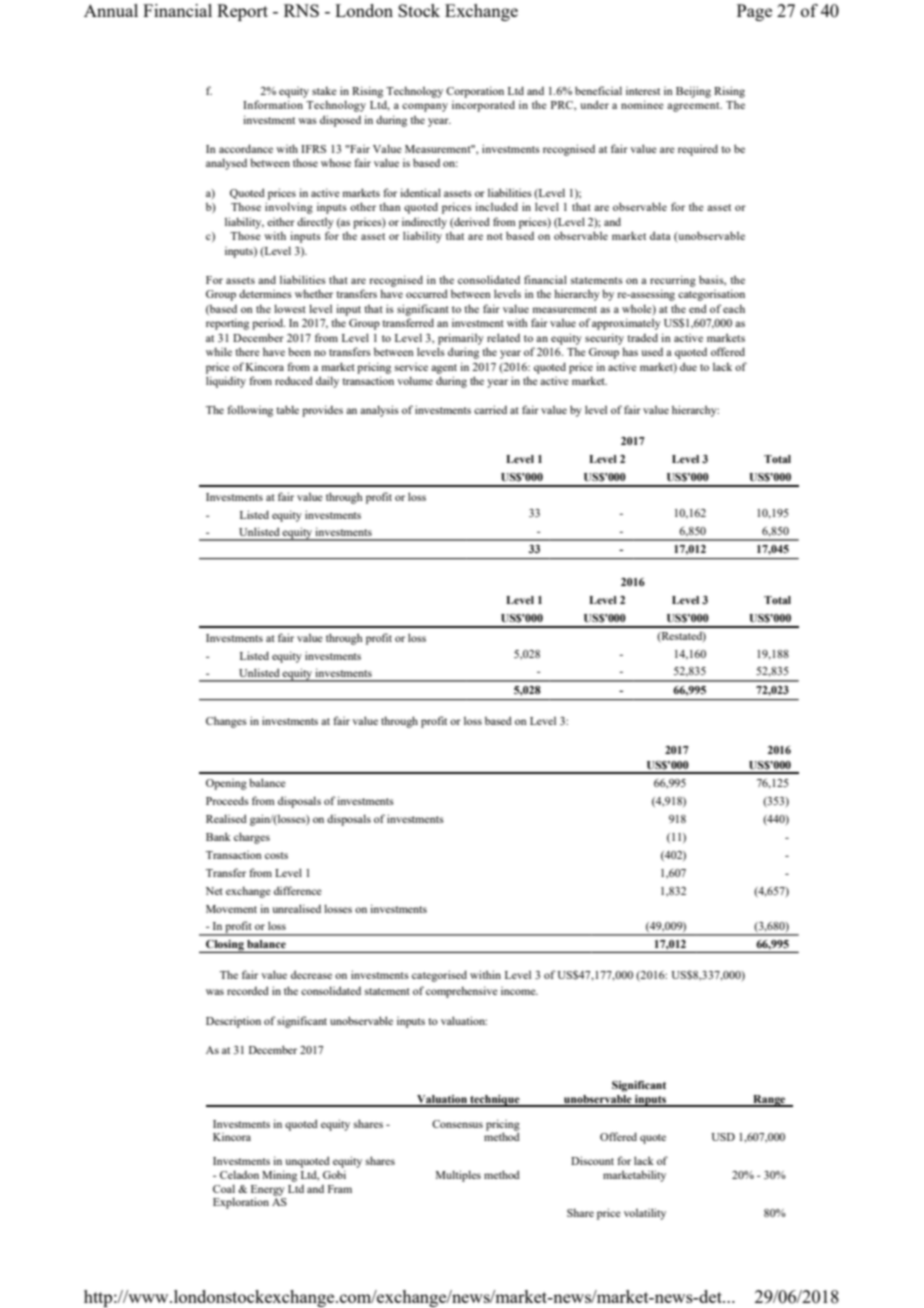 This image has width=924, height=1308. Describe the element at coordinates (111, 10) in the image. I see `Annual` at that location.
